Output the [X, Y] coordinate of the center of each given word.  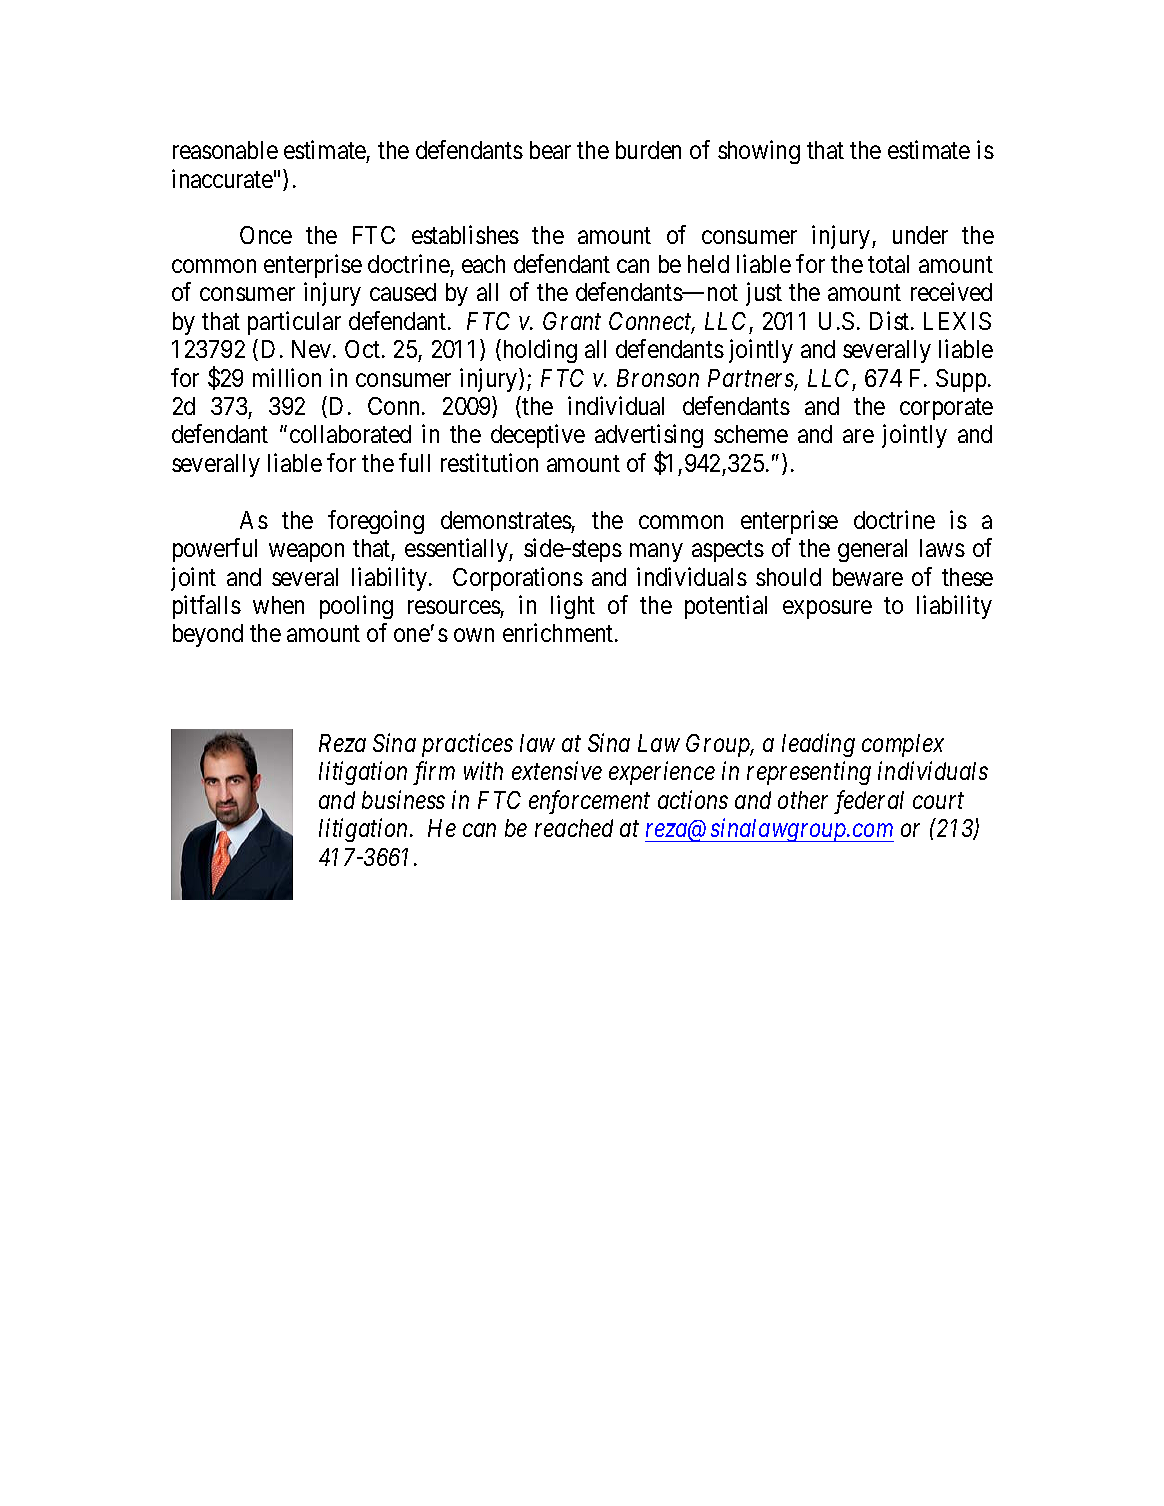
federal [869, 802]
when [278, 605]
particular [294, 323]
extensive [557, 771]
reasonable [225, 150]
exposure [827, 610]
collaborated [350, 434]
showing [759, 152]
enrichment [559, 633]
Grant [572, 321]
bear [550, 150]
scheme [751, 434]
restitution [489, 462]
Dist [891, 320]
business [403, 799]
